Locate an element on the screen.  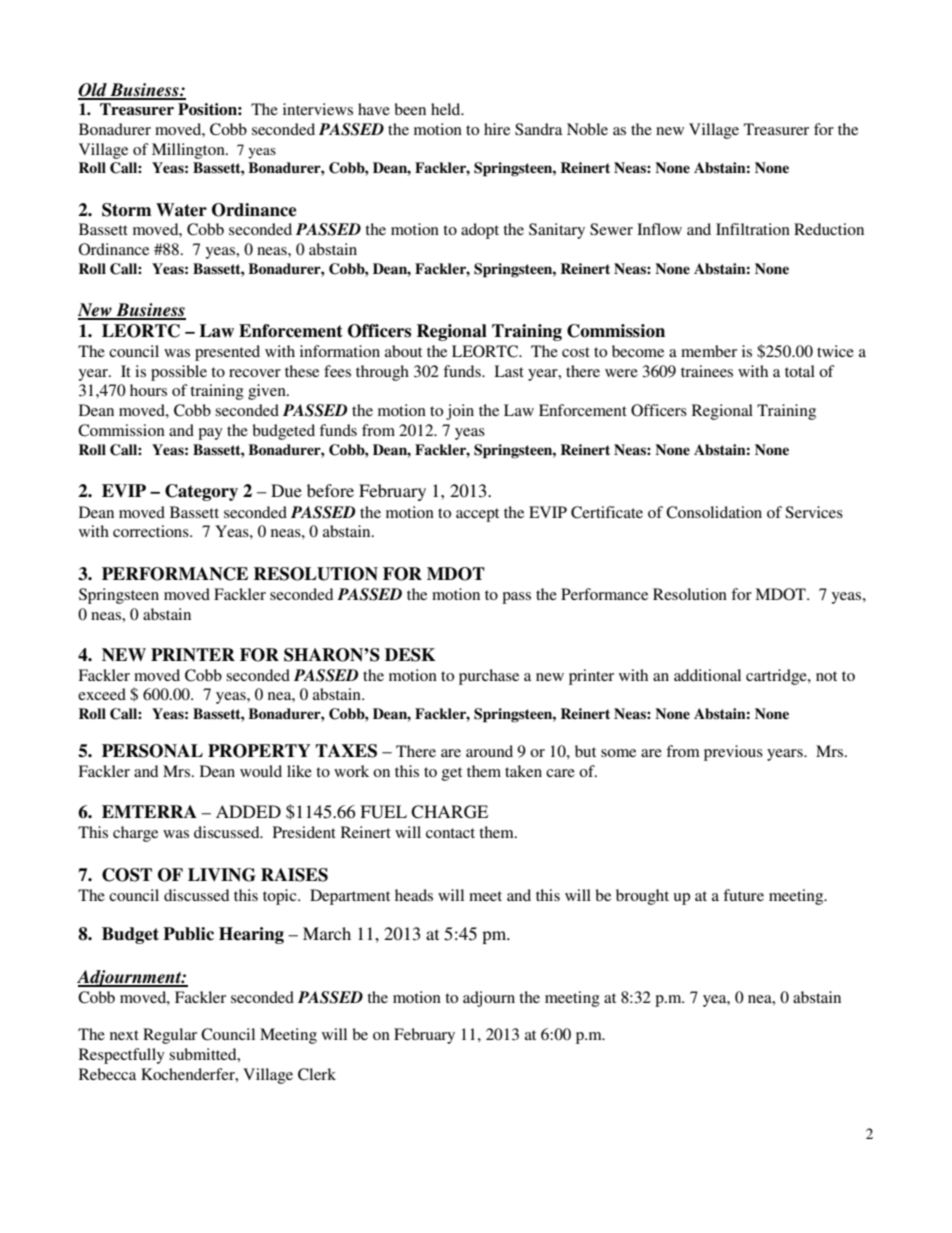
Regular is located at coordinates (170, 1036).
